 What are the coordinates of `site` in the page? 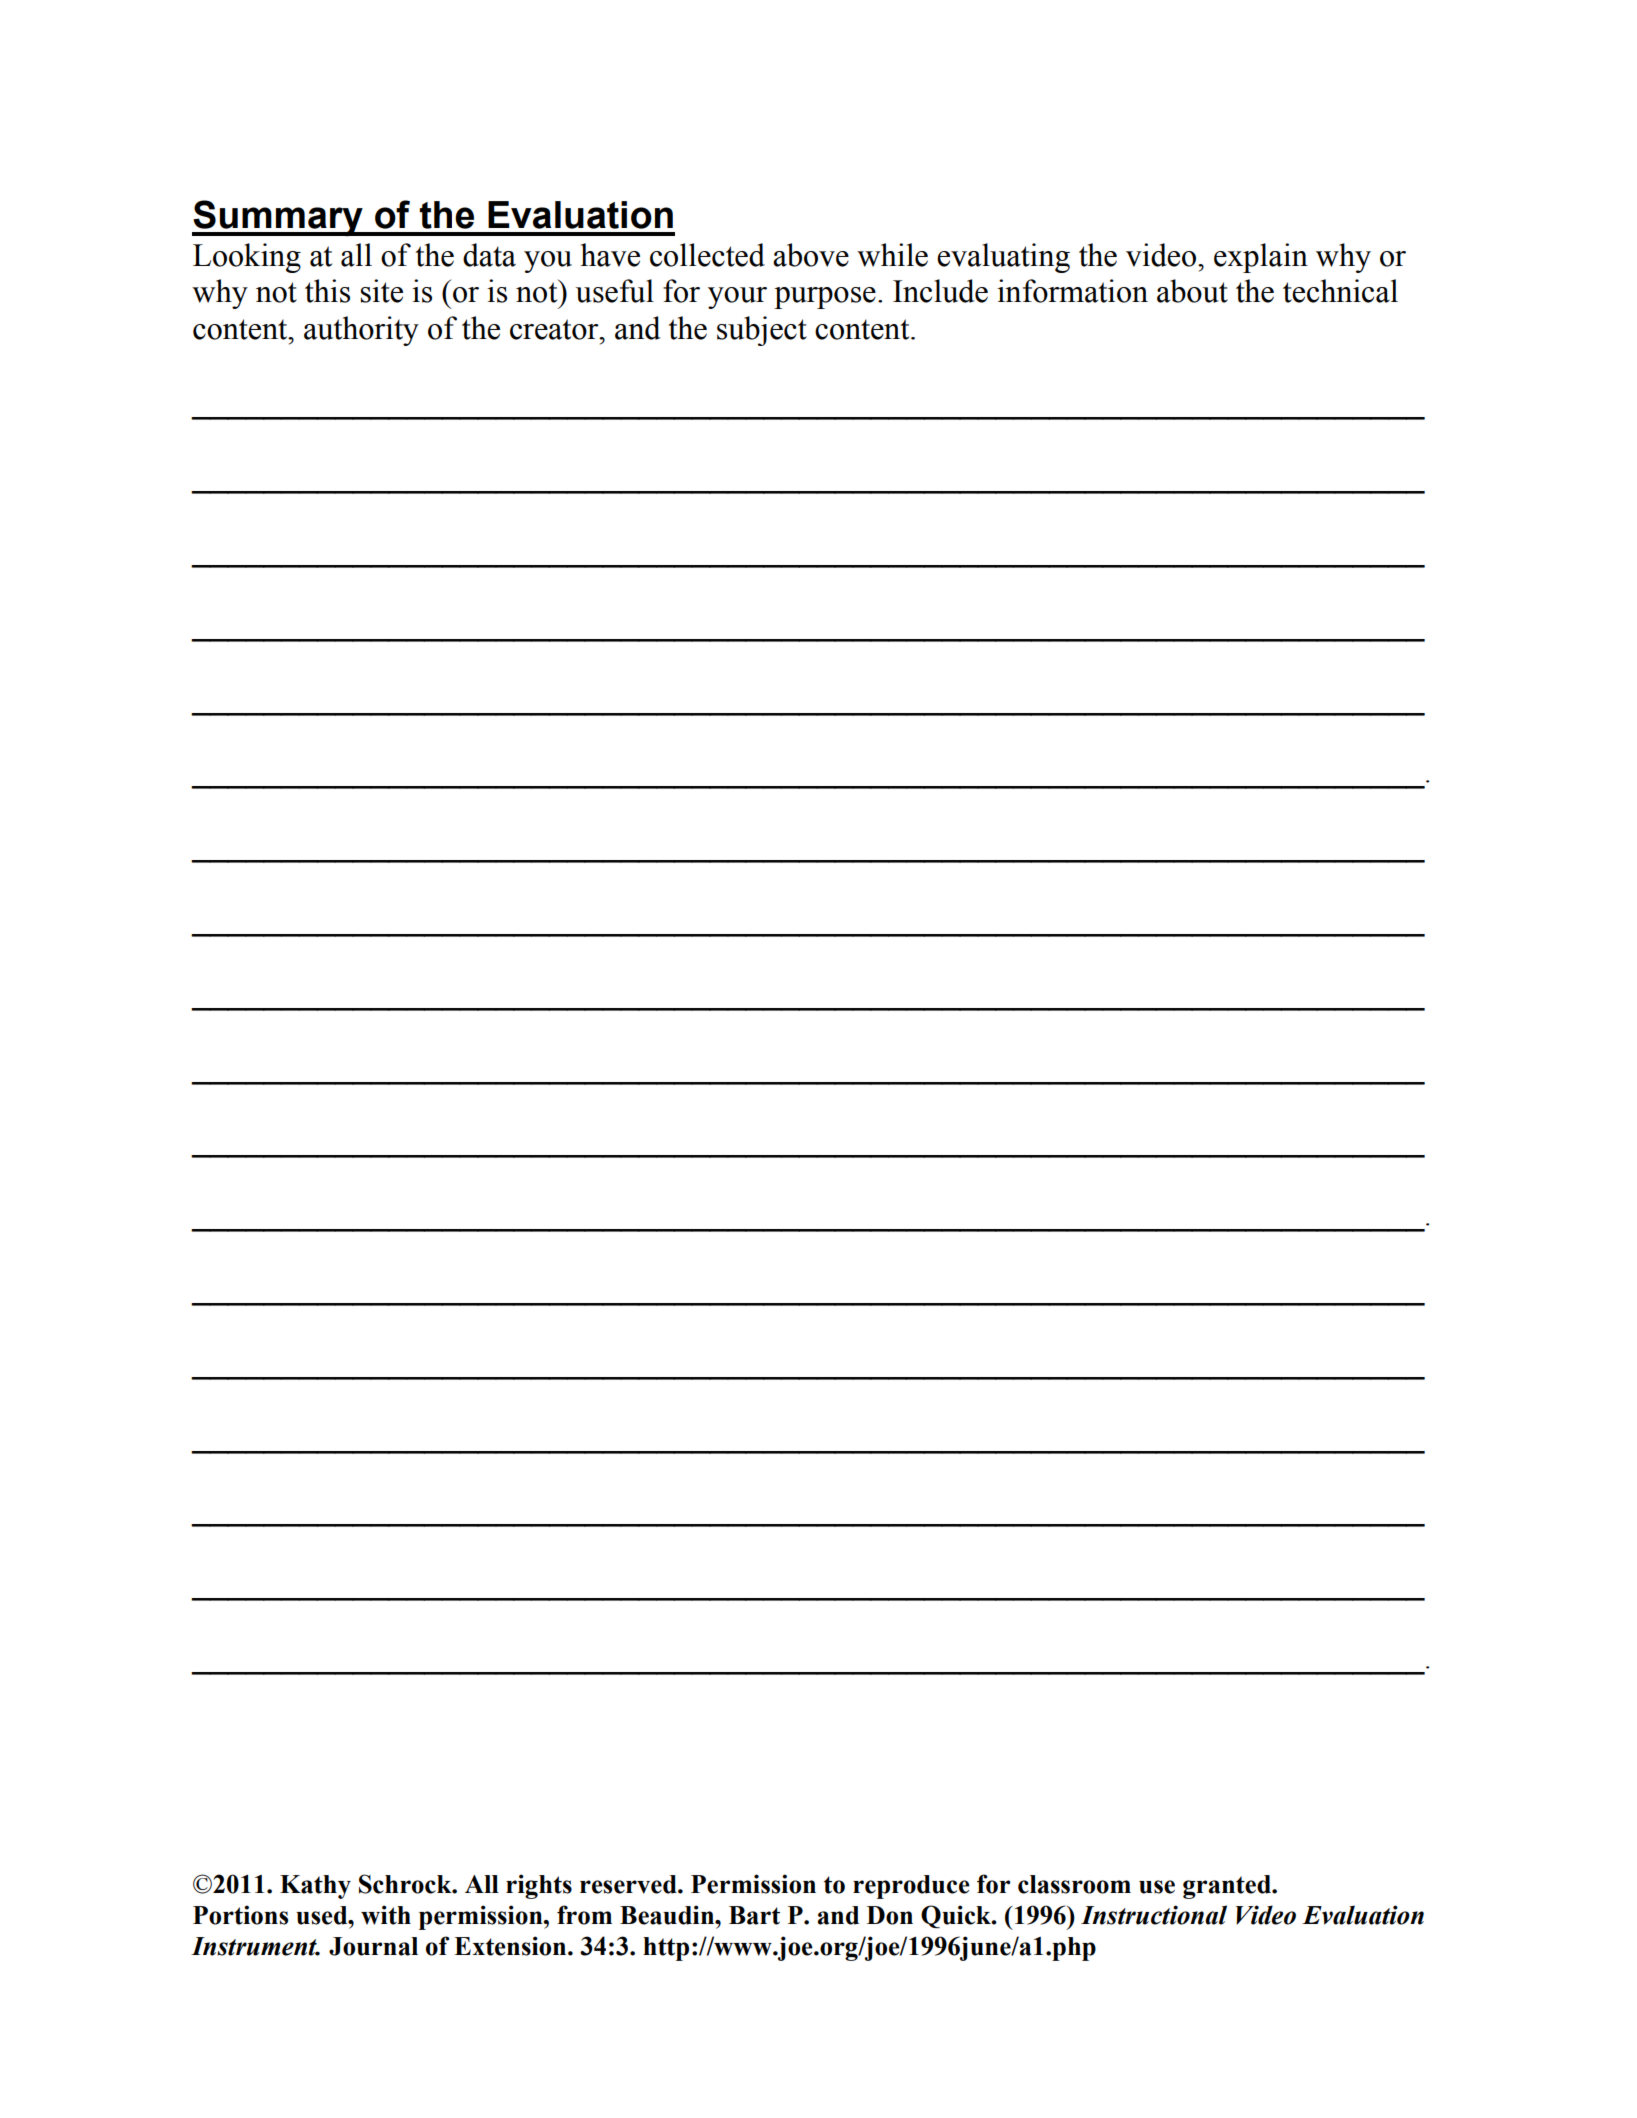 It's located at (382, 291).
